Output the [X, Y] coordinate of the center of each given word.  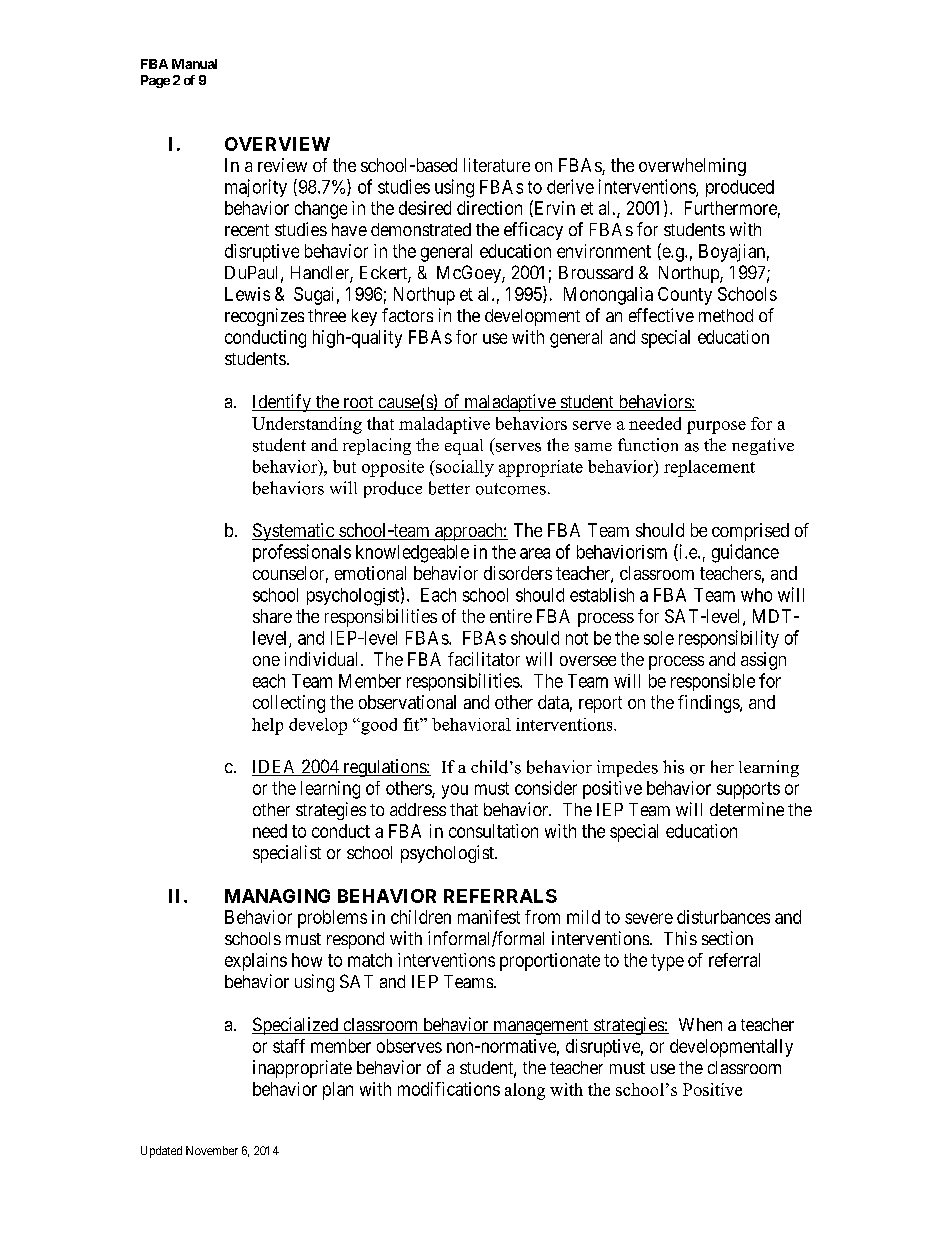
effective [661, 315]
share [272, 616]
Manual [194, 64]
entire [511, 616]
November [212, 1150]
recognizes [264, 317]
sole [659, 638]
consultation [493, 831]
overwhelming [692, 167]
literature [497, 165]
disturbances [723, 917]
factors [407, 315]
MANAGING [277, 896]
